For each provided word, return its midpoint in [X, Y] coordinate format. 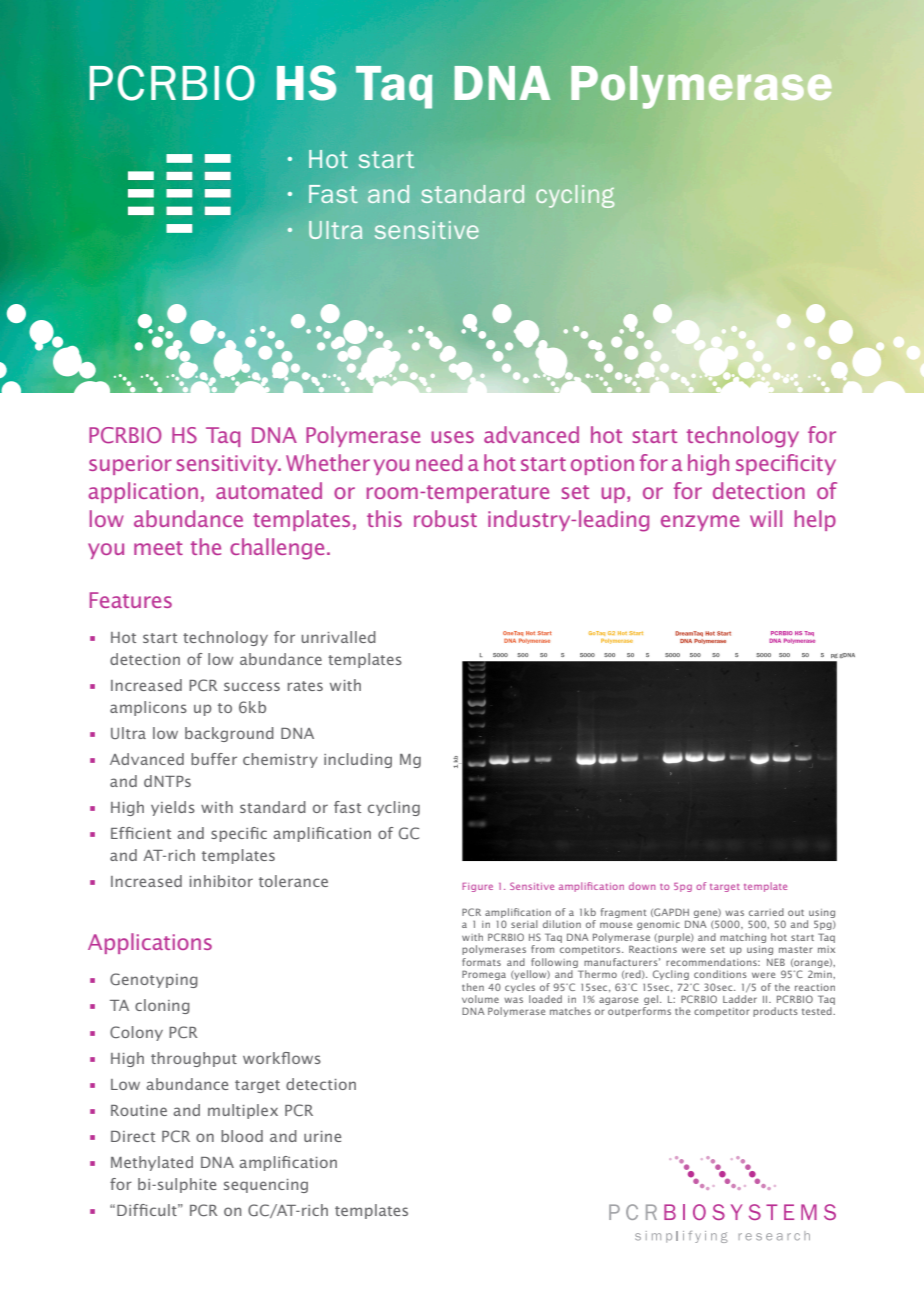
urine [322, 1136]
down [642, 886]
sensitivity [228, 465]
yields [173, 808]
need [439, 462]
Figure [477, 887]
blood [242, 1136]
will [766, 518]
